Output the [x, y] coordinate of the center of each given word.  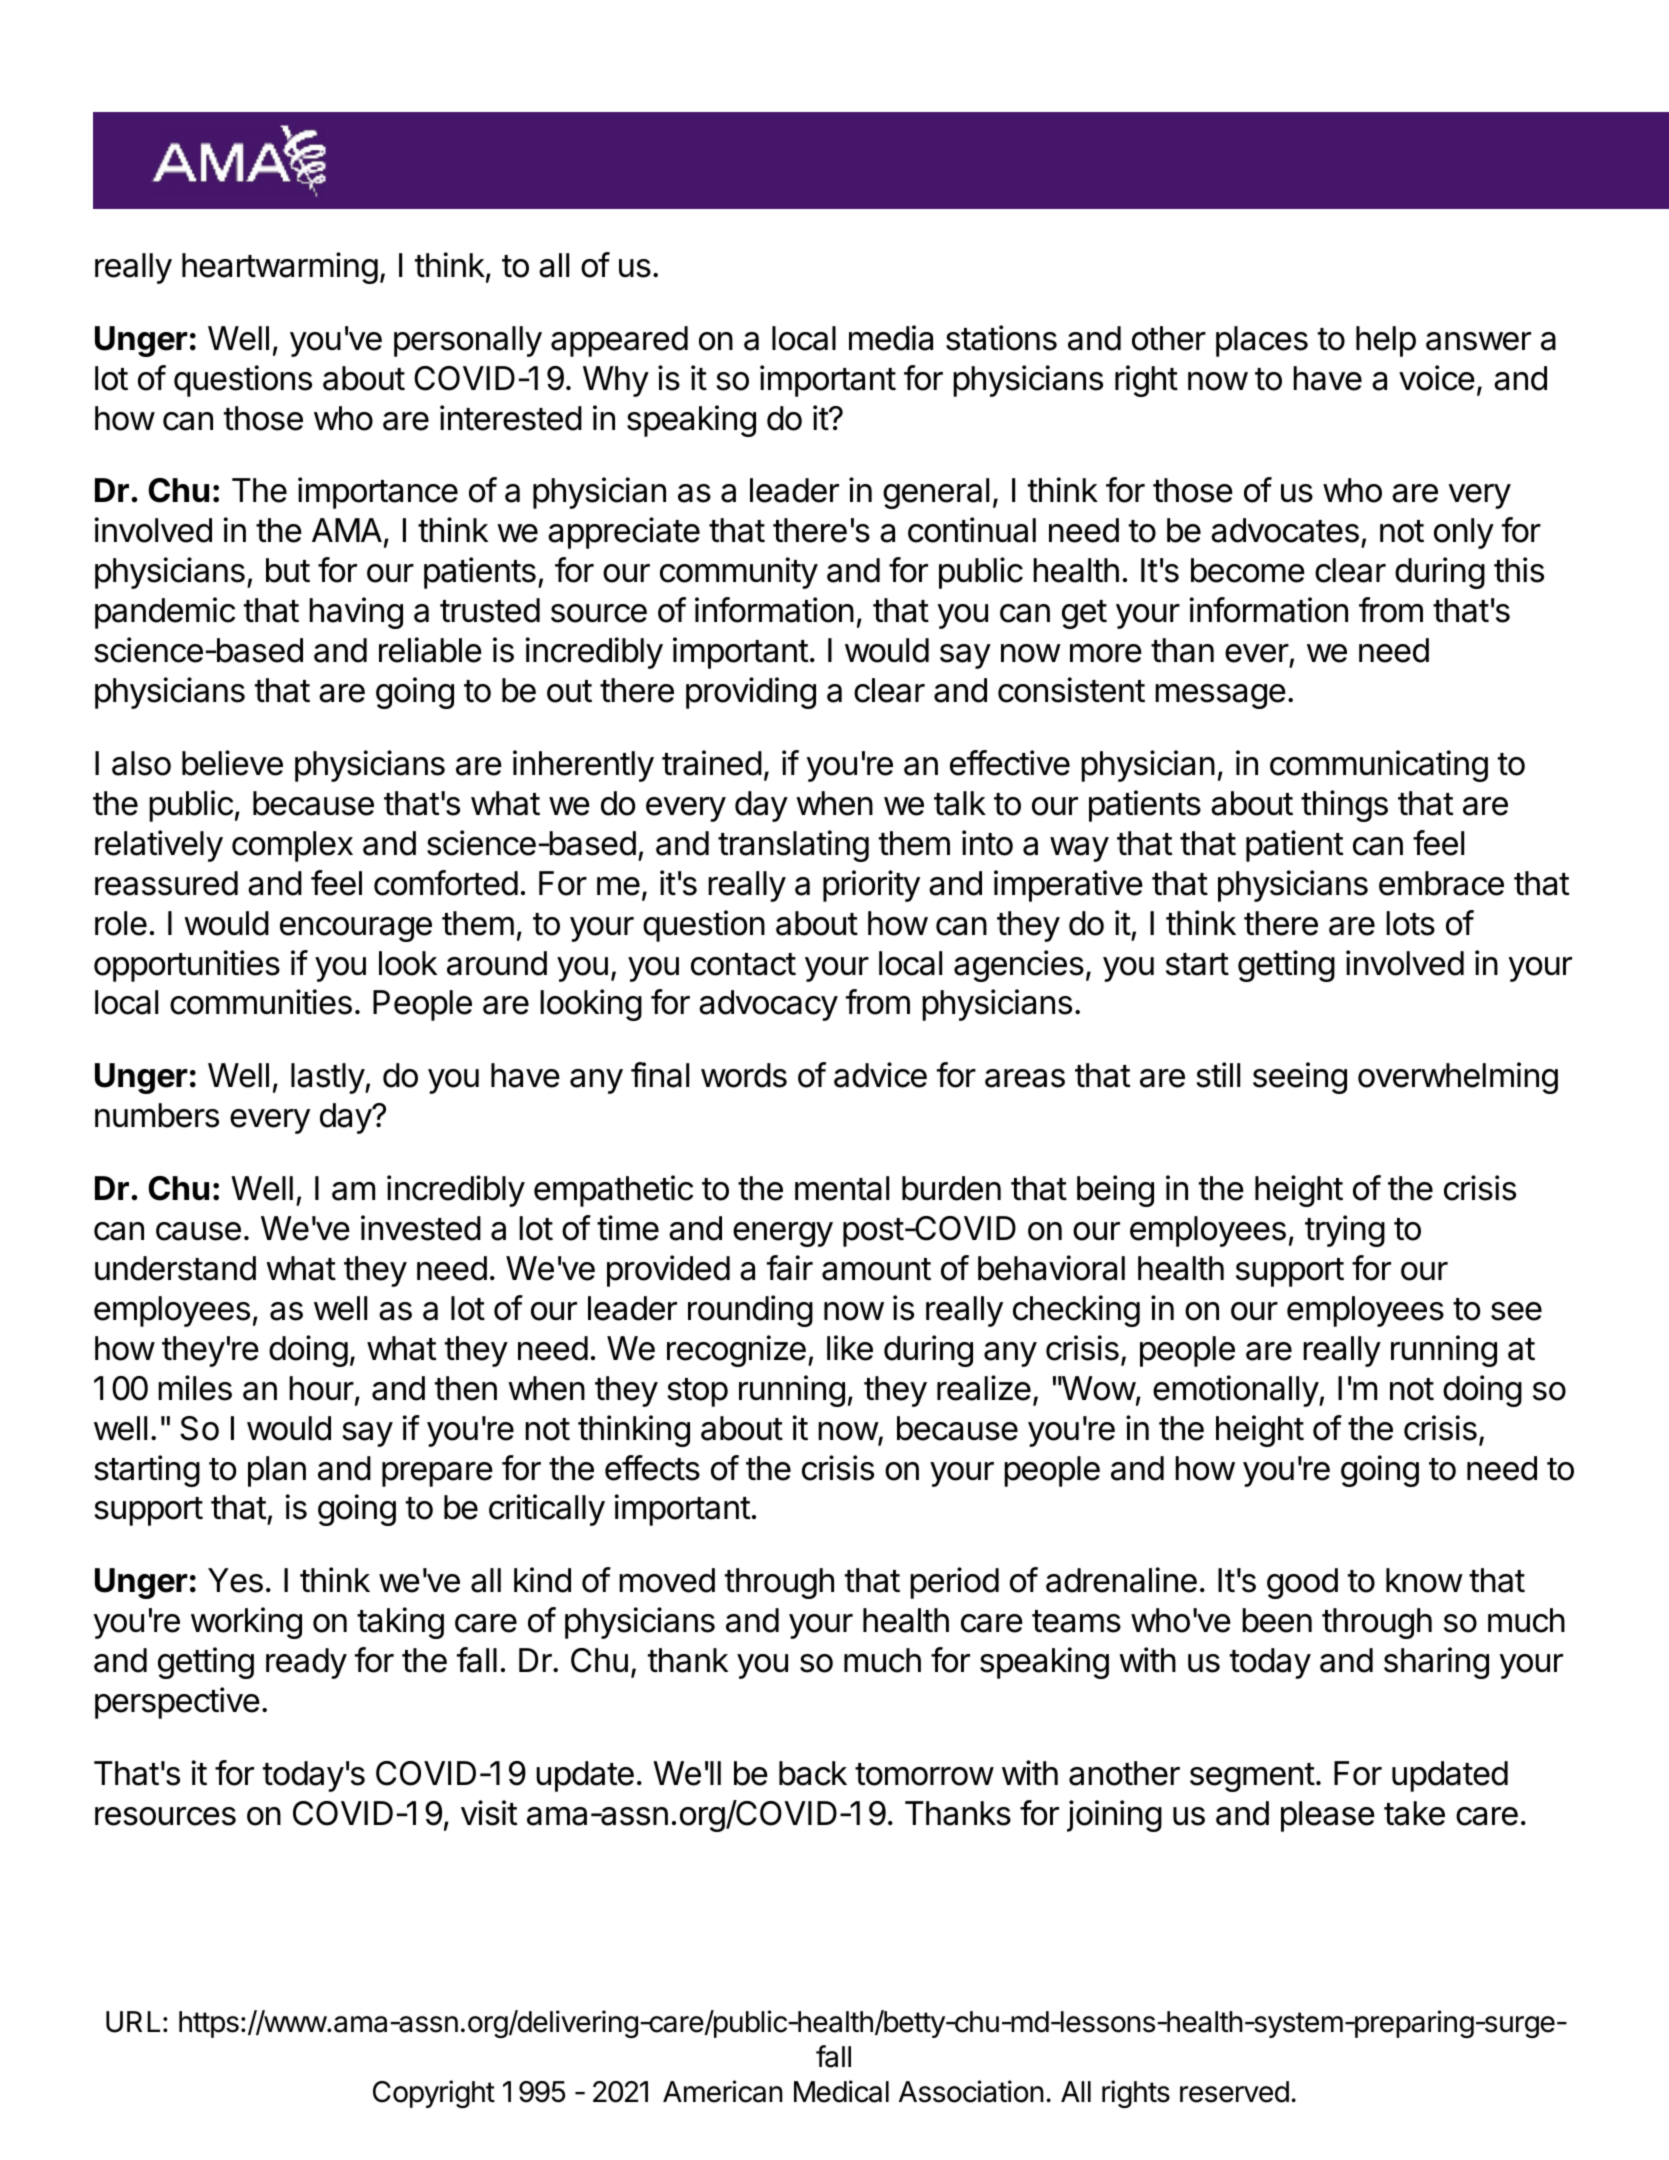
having [356, 613]
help [1386, 341]
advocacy [768, 1005]
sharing [1436, 1663]
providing [751, 693]
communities [261, 1002]
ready [306, 1663]
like [850, 1348]
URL [133, 2022]
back [813, 1773]
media [891, 338]
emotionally [1236, 1391]
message [1220, 696]
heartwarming [280, 268]
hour [321, 1388]
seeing [1300, 1078]
